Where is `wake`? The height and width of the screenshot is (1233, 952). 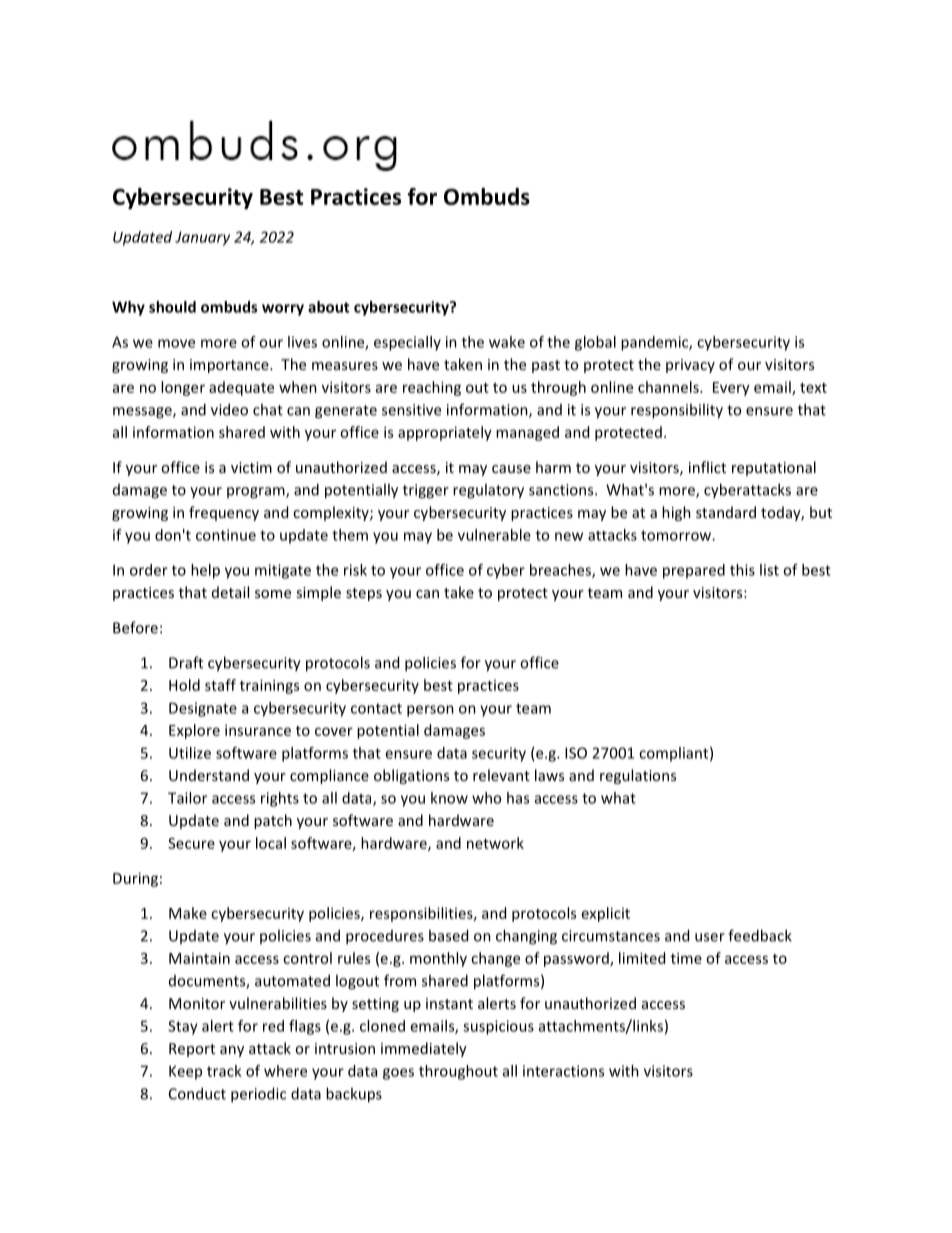
wake is located at coordinates (507, 342).
